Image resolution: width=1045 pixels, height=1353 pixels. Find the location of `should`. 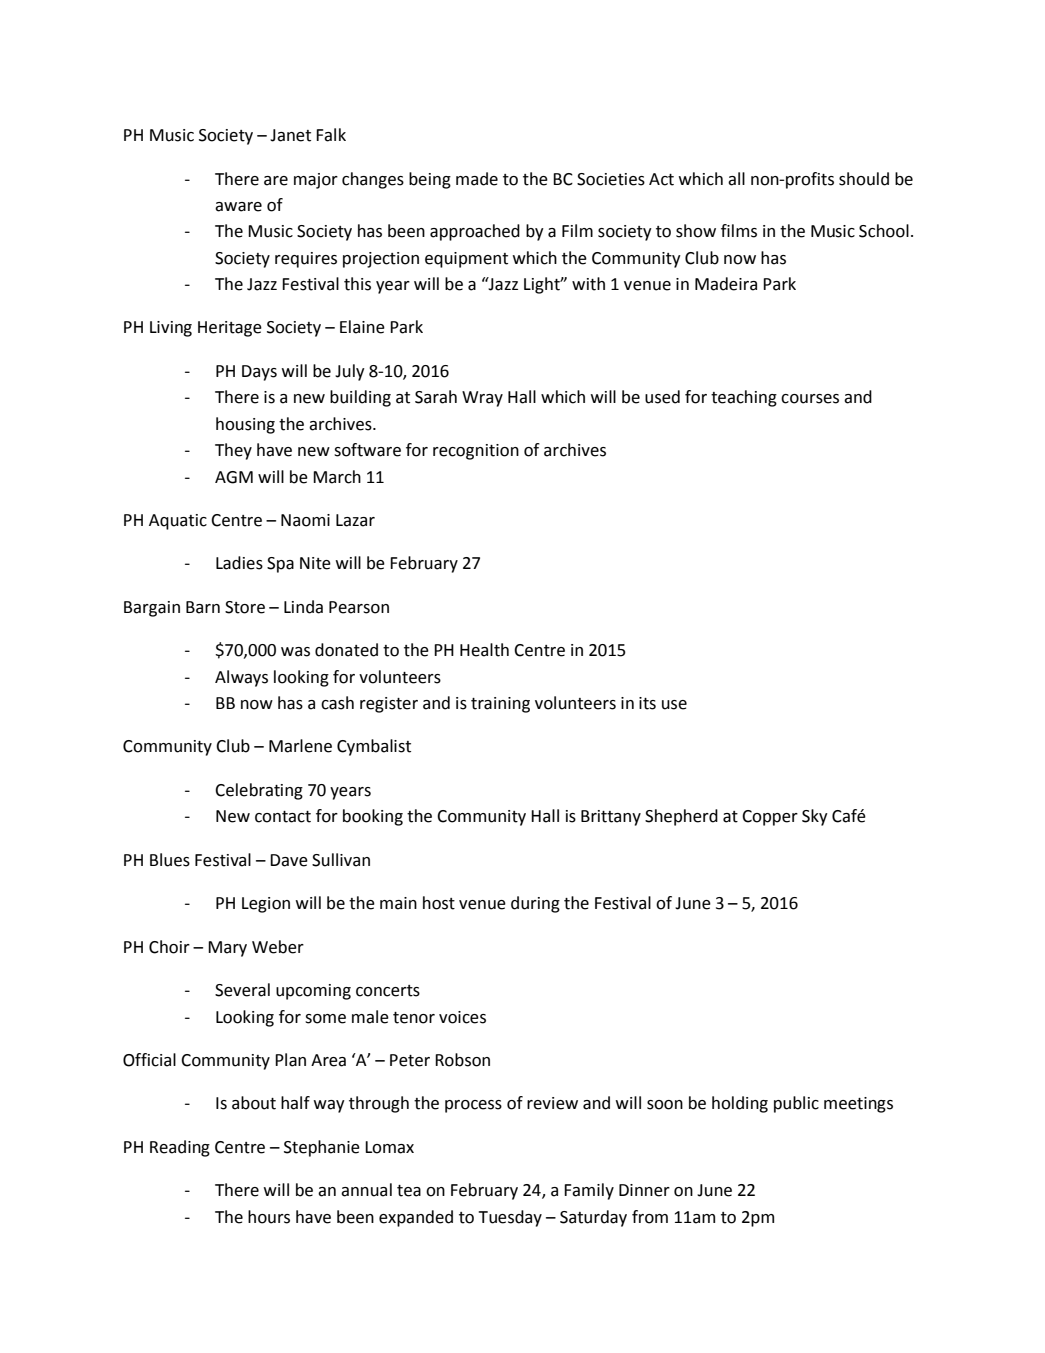

should is located at coordinates (864, 179).
